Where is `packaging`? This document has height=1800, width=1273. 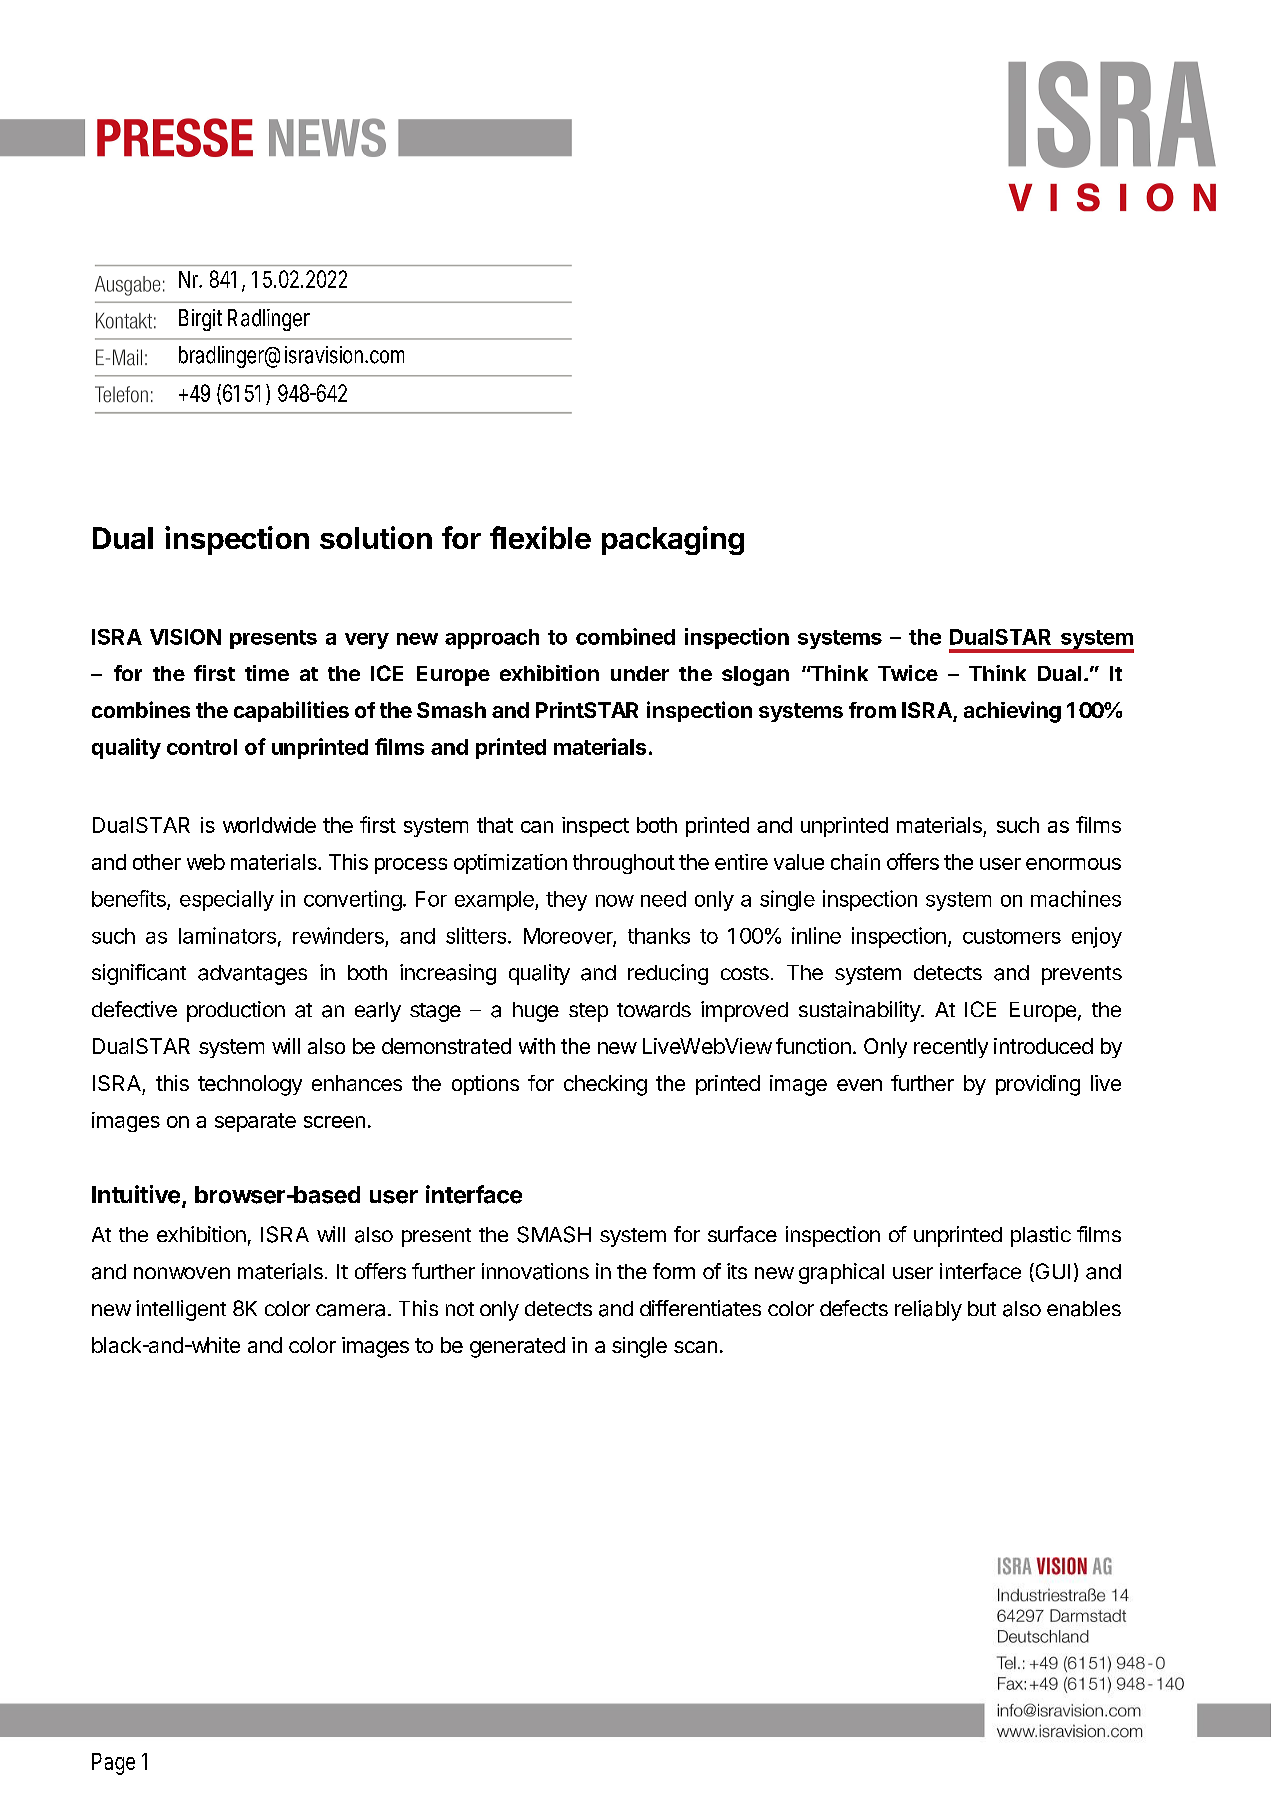
packaging is located at coordinates (673, 540).
